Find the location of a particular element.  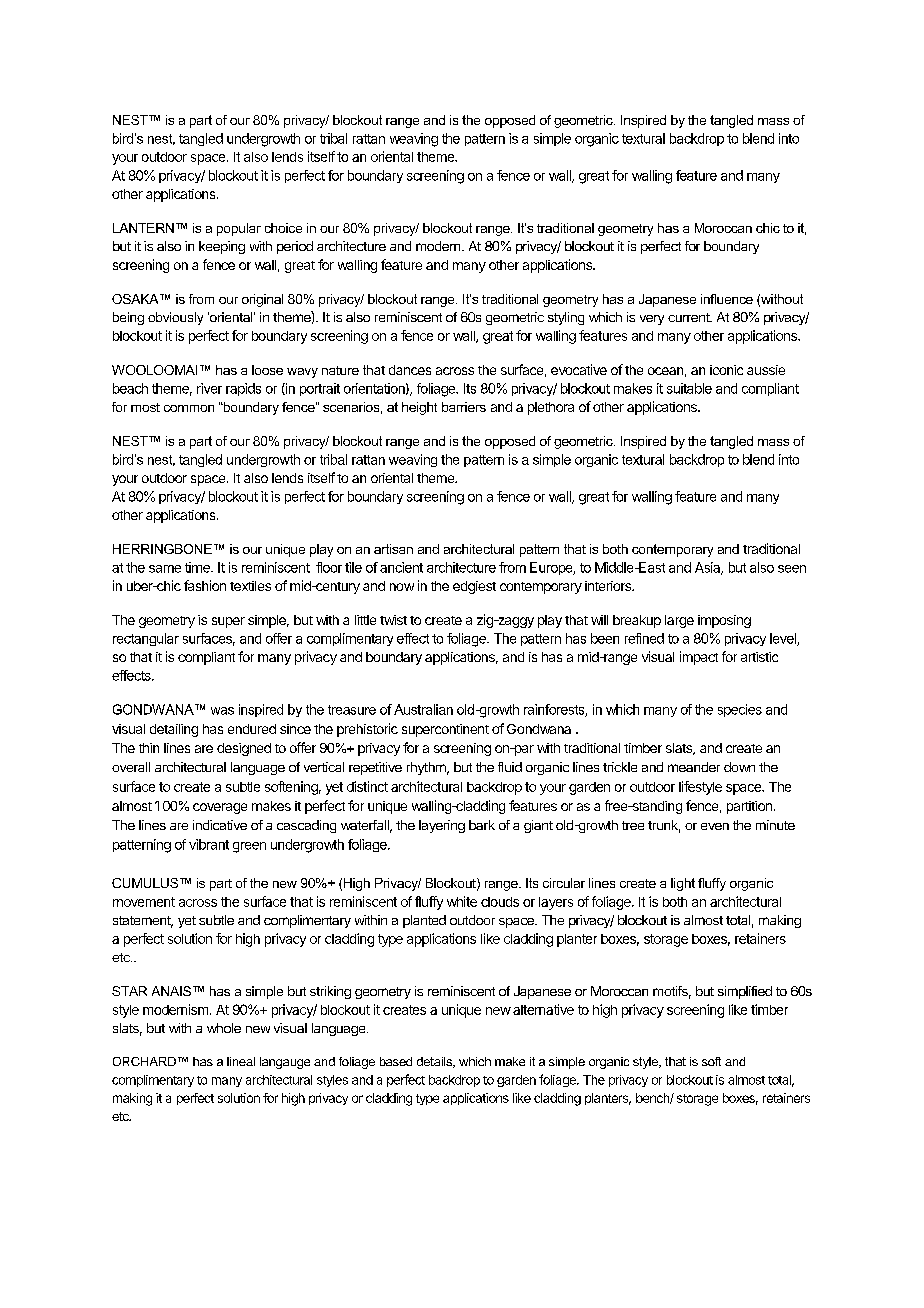

common is located at coordinates (189, 408).
